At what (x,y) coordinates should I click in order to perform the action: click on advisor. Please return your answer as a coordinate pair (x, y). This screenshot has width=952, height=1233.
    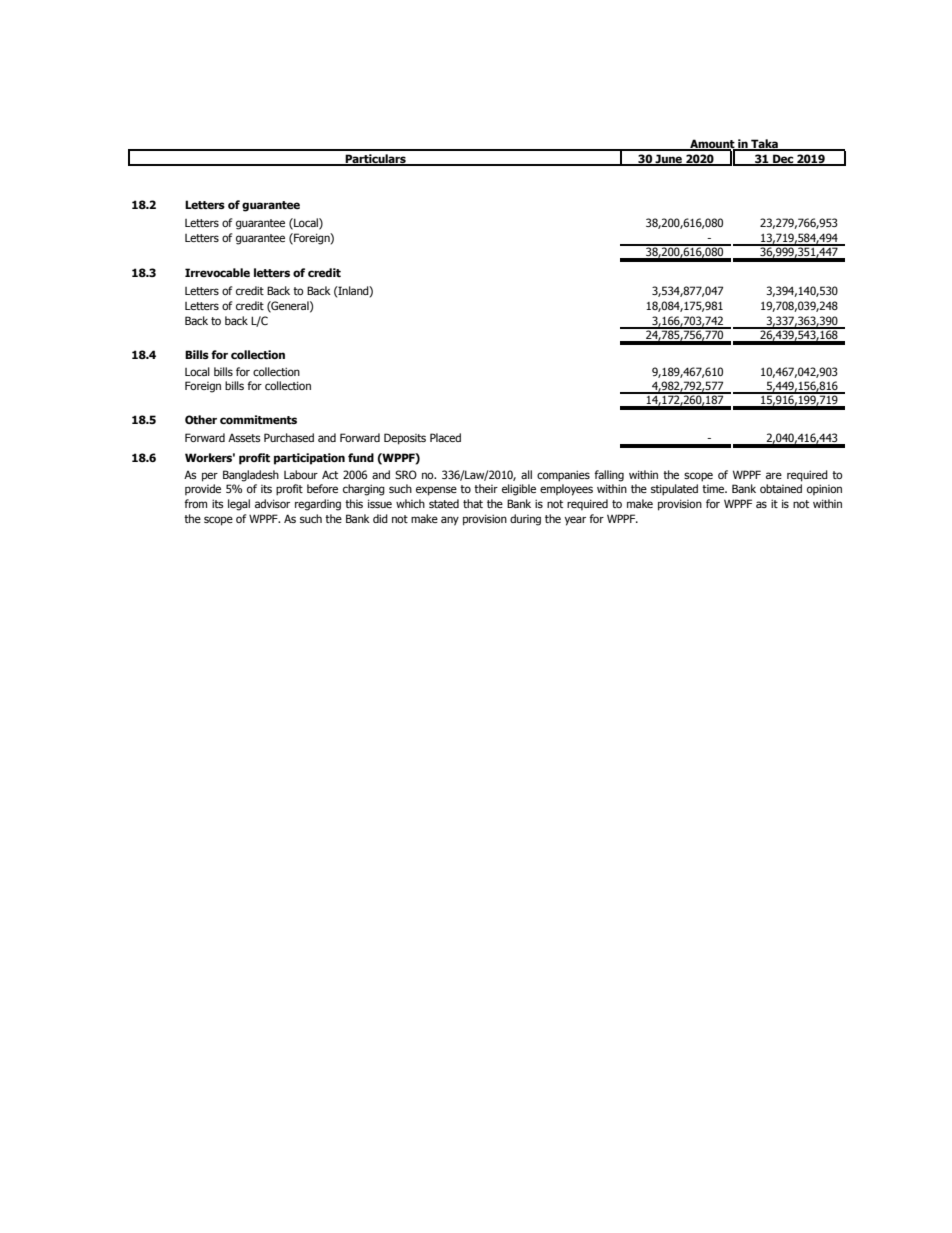
    Looking at the image, I should click on (272, 503).
